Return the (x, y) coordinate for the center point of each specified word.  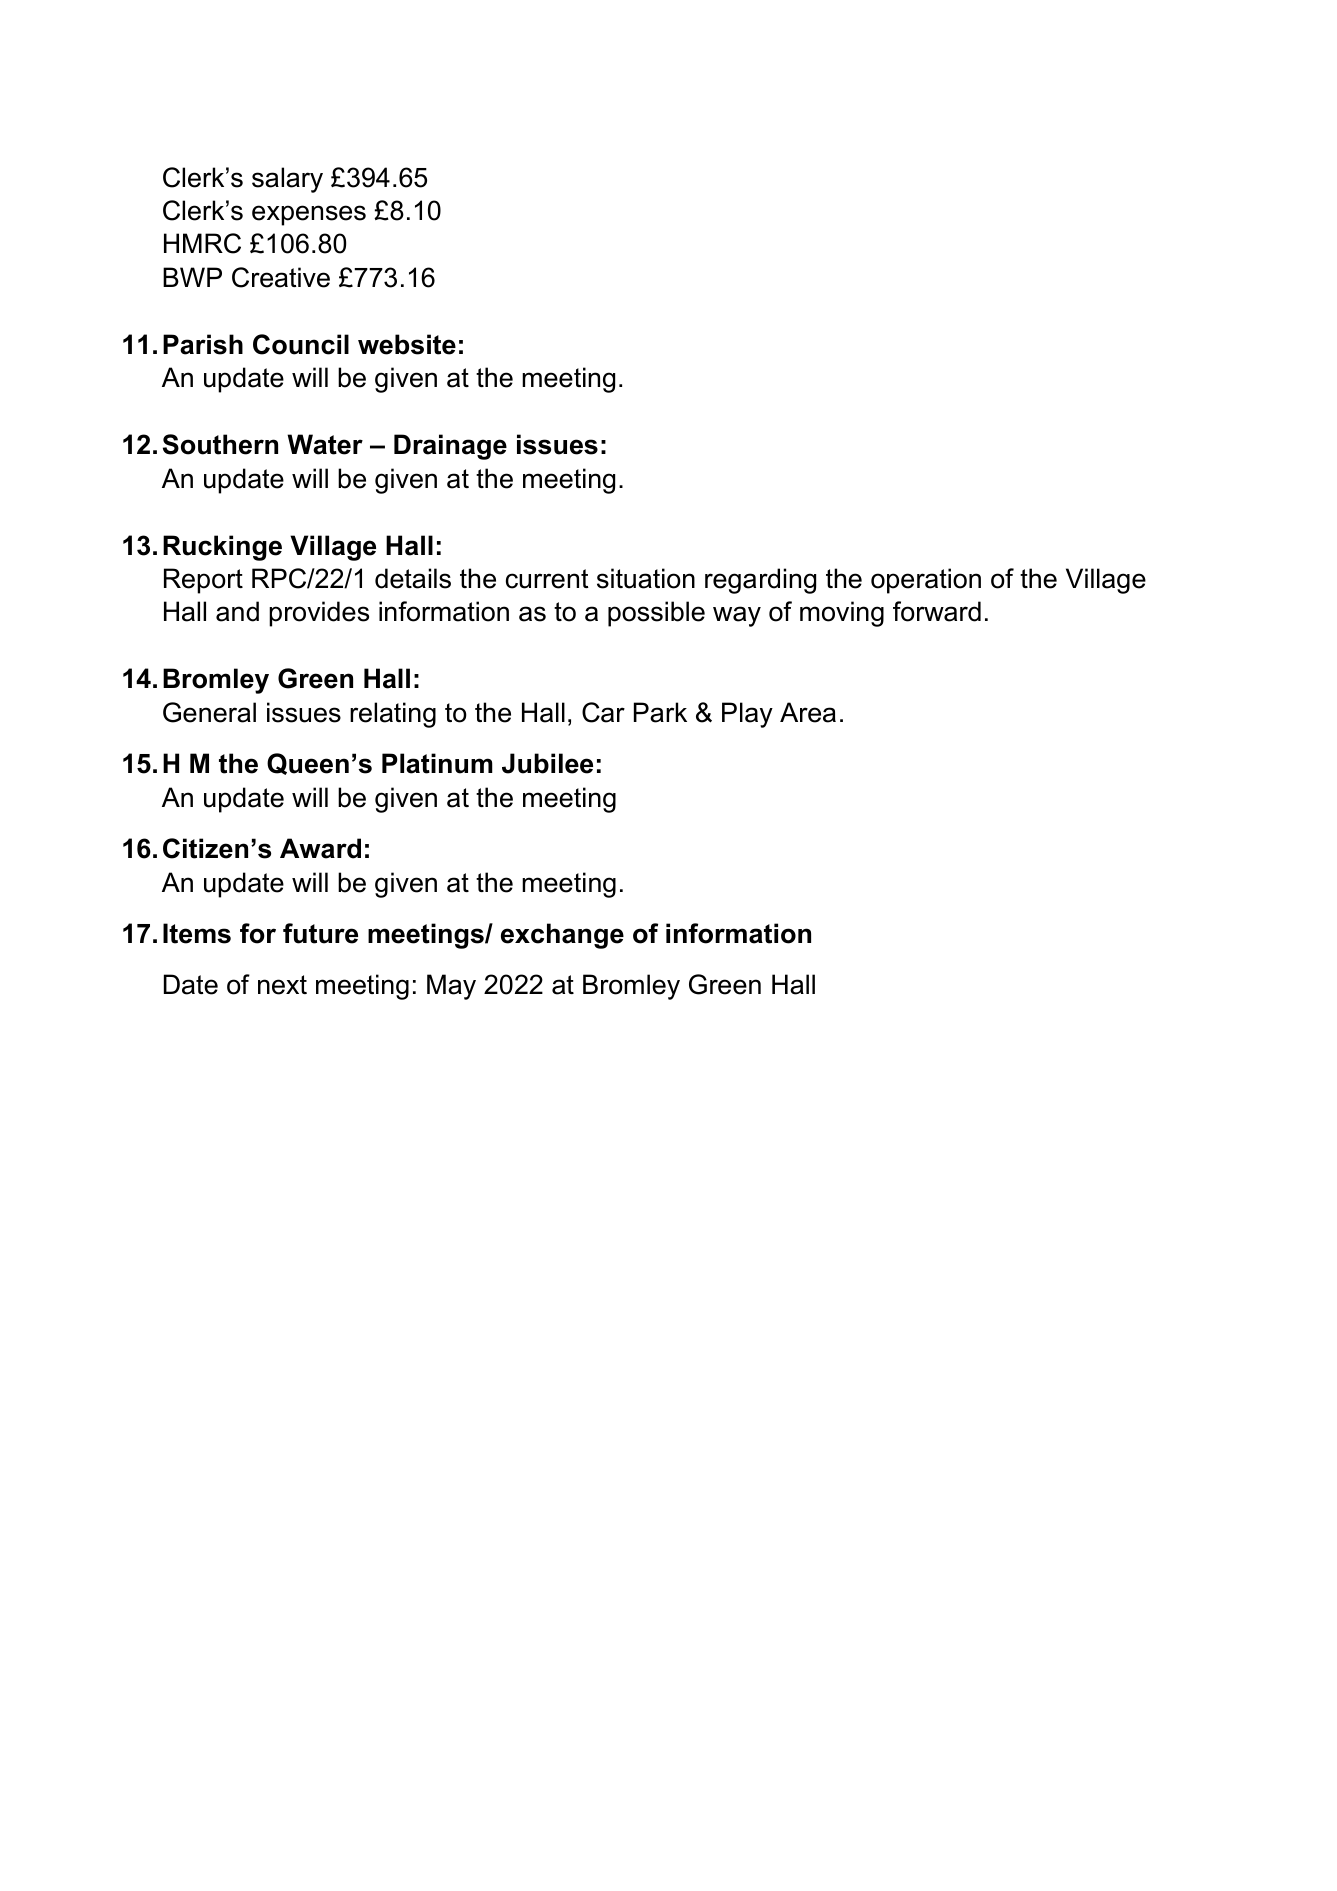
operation (926, 581)
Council (301, 344)
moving (842, 614)
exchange (562, 936)
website (407, 344)
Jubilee (547, 763)
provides (319, 614)
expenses (309, 215)
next (282, 985)
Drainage (450, 447)
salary (287, 180)
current (547, 579)
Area (808, 712)
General (209, 712)
